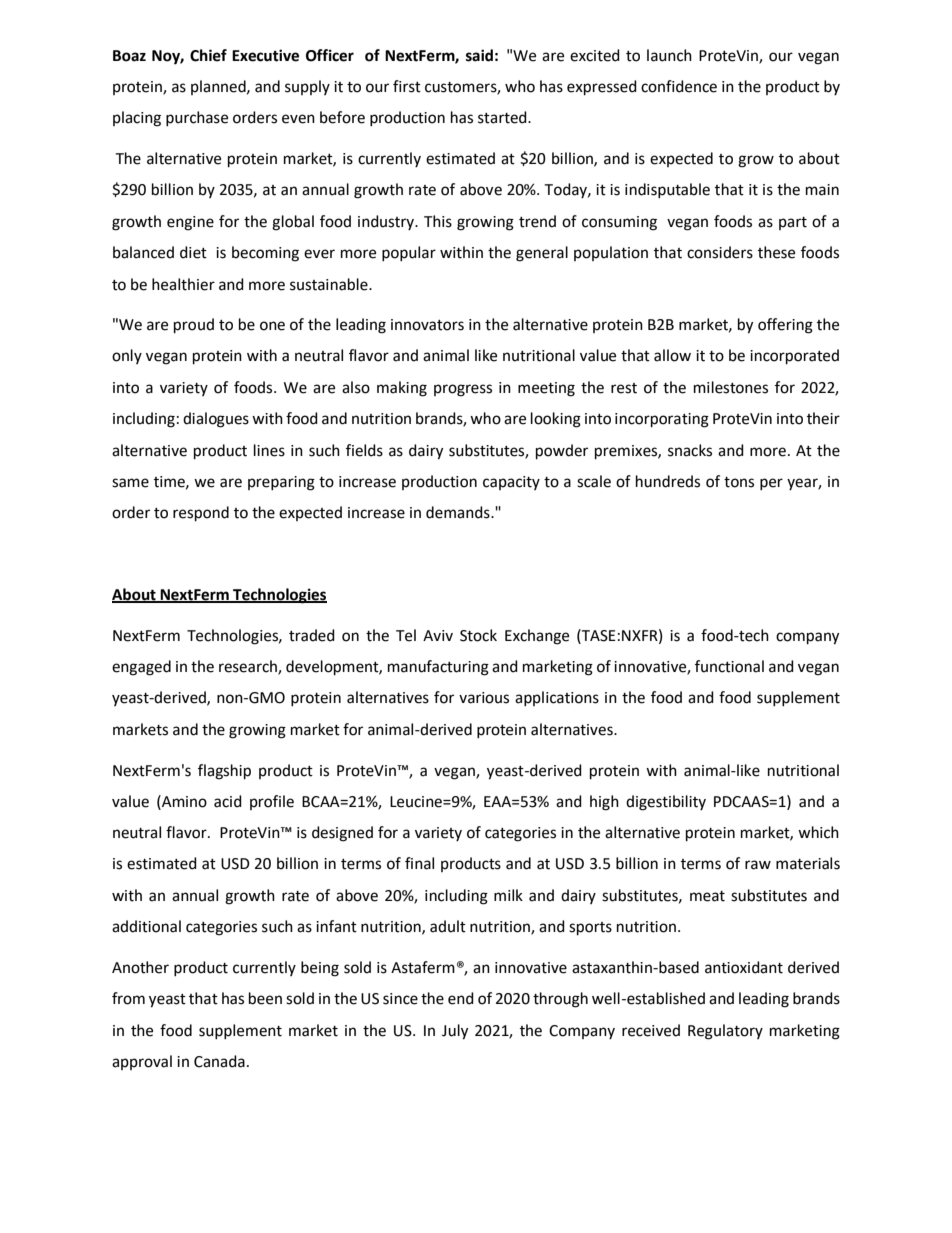 This screenshot has height=1233, width=952. Describe the element at coordinates (459, 512) in the screenshot. I see `demands` at that location.
